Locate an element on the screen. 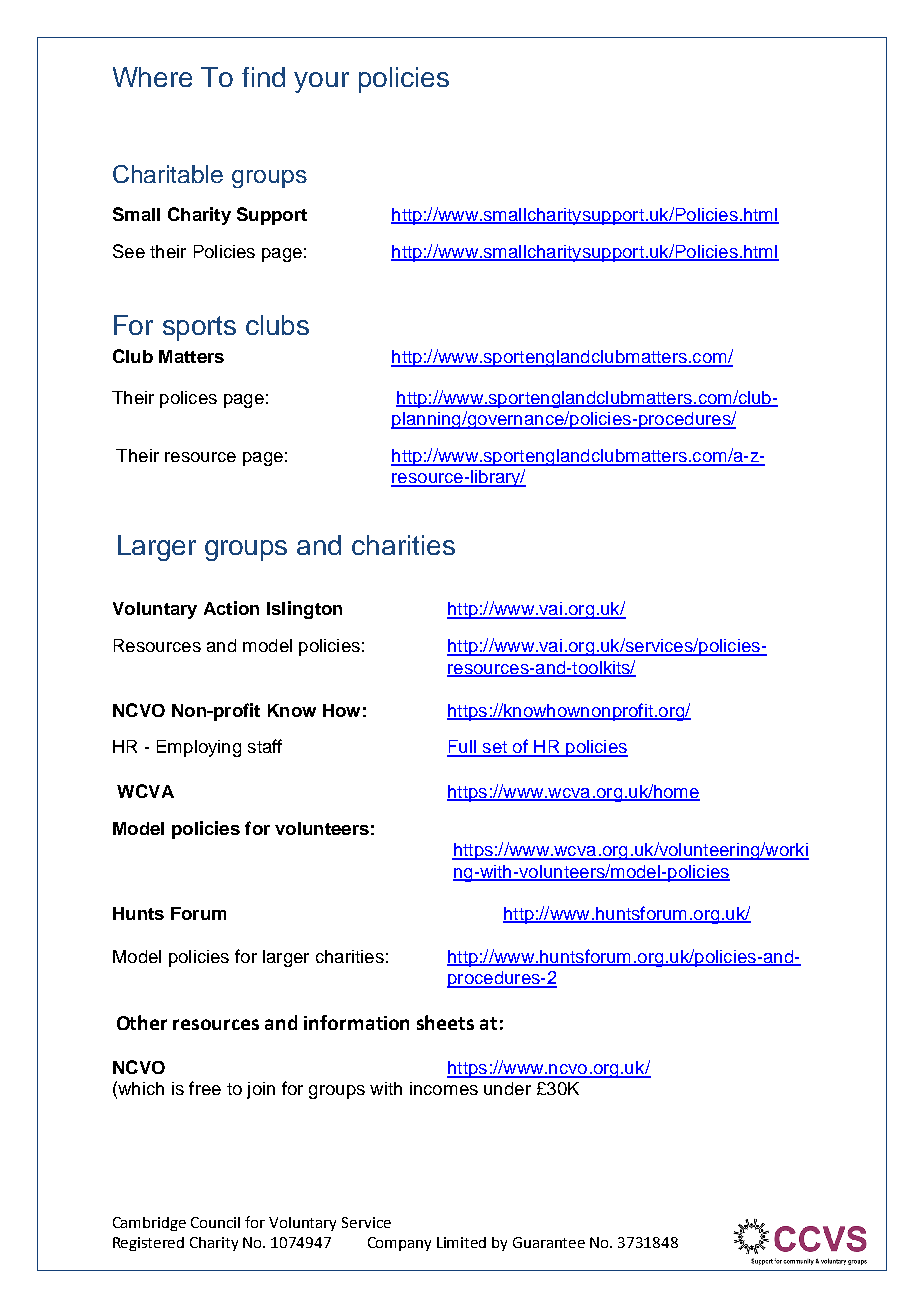 The height and width of the screenshot is (1308, 924). Employing is located at coordinates (199, 748).
